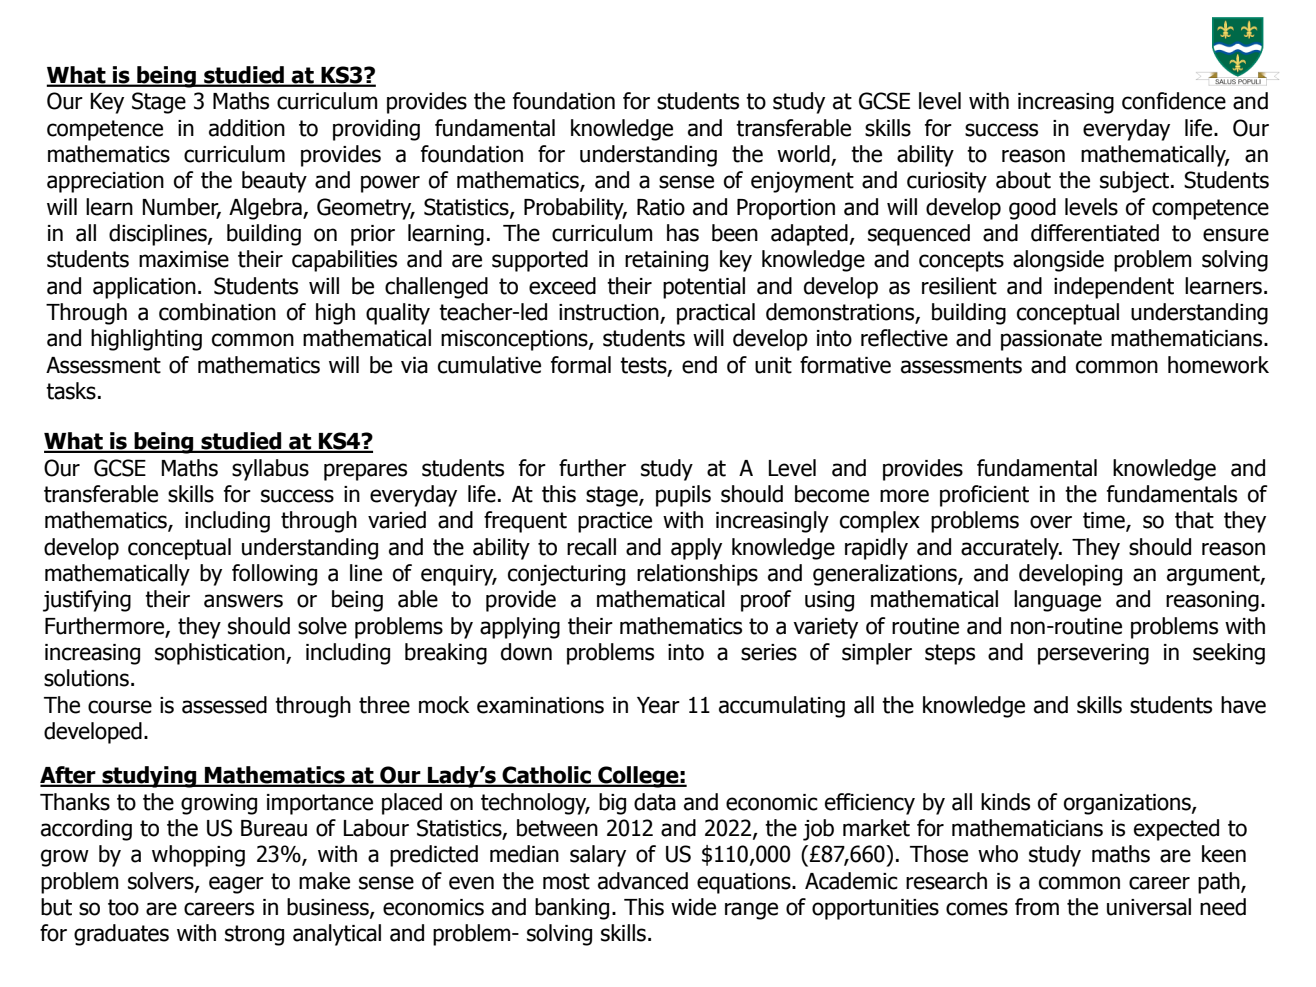 The width and height of the image is (1316, 987). Describe the element at coordinates (804, 155) in the image. I see `world` at that location.
